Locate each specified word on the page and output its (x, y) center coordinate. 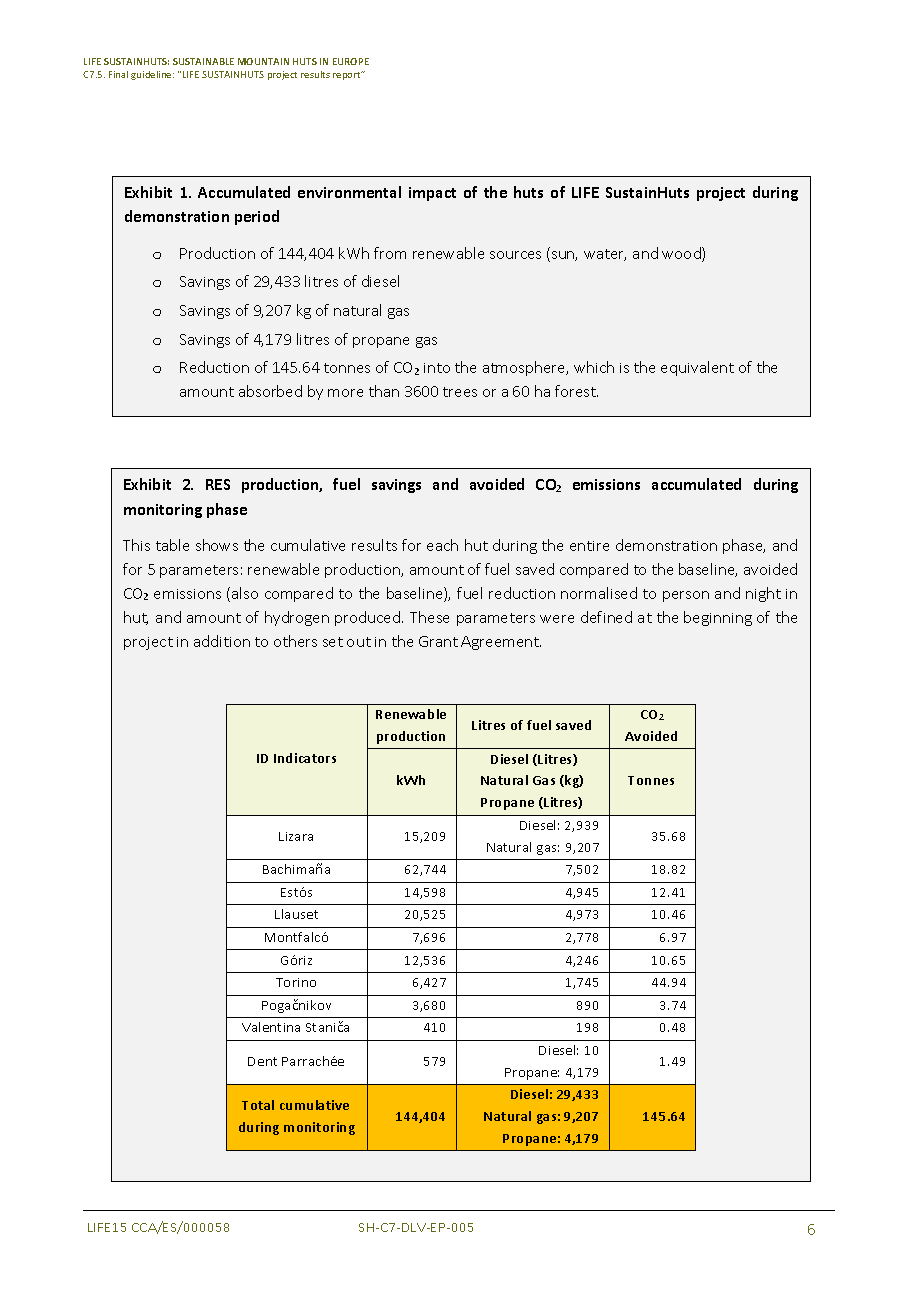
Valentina (271, 1027)
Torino (296, 982)
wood (682, 254)
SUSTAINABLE (203, 61)
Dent (262, 1061)
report (348, 75)
